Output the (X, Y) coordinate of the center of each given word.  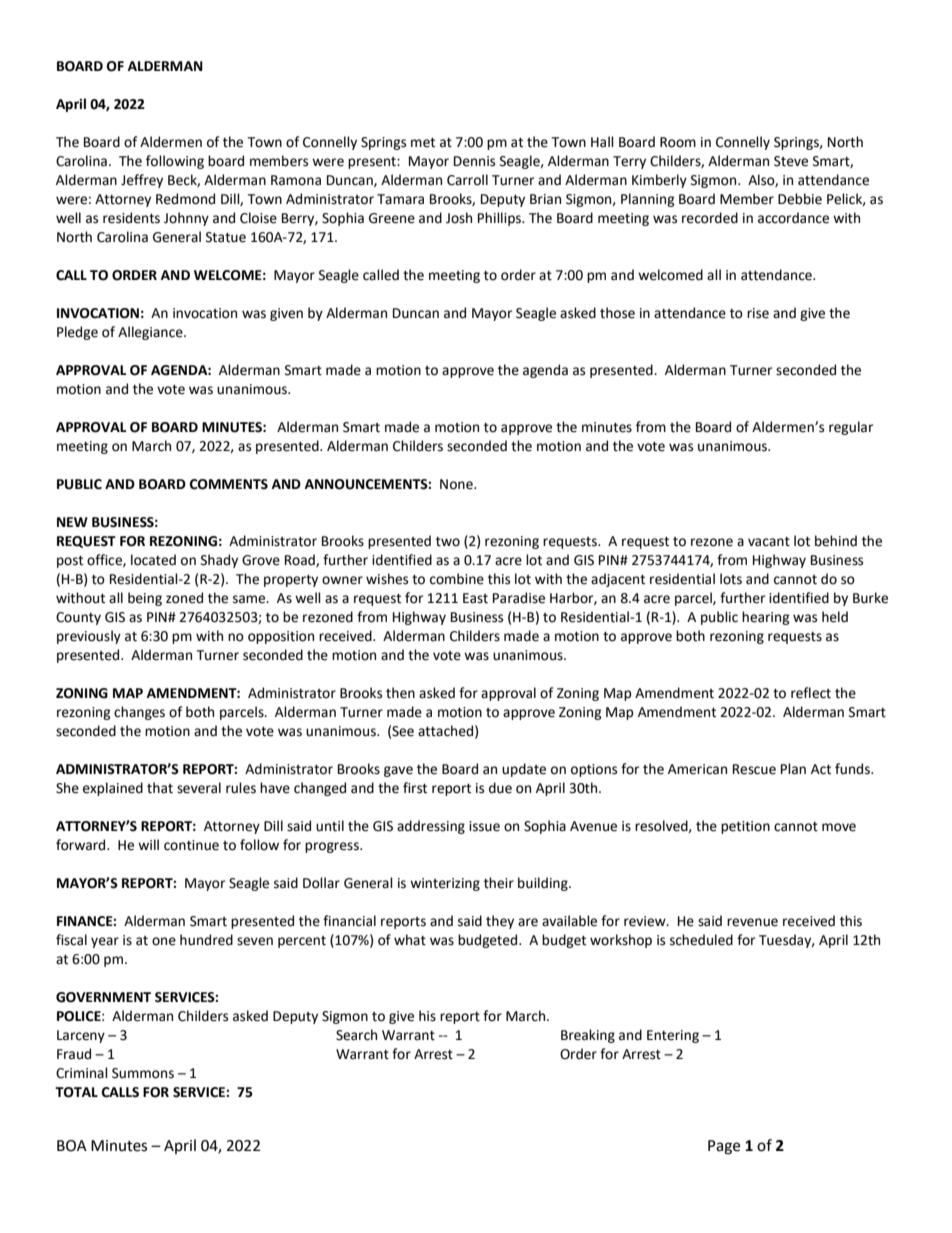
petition (745, 827)
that (160, 788)
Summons (143, 1073)
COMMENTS (229, 484)
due (500, 788)
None (457, 484)
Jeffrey (142, 181)
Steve (791, 161)
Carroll (467, 180)
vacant (769, 542)
